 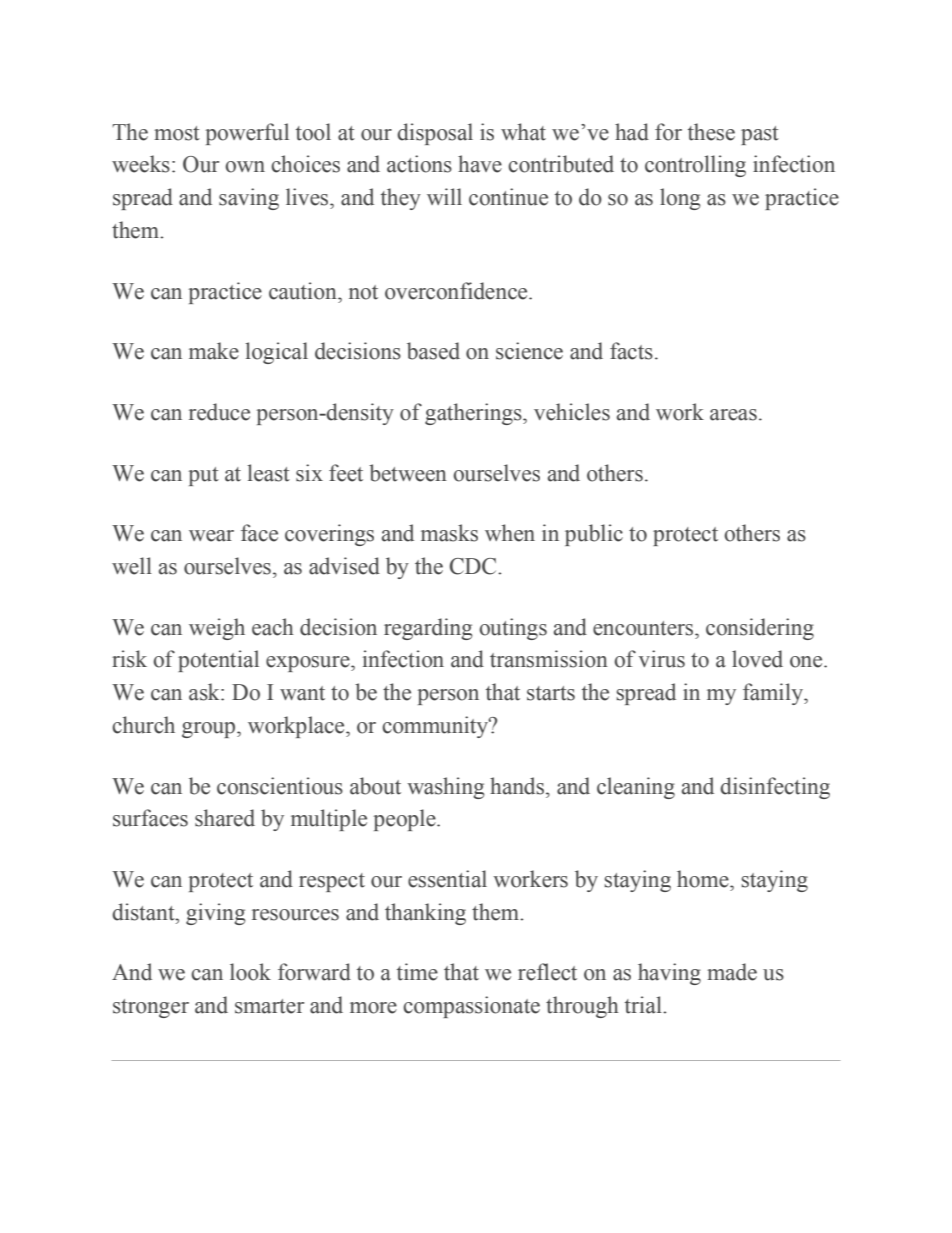 What do you see at coordinates (211, 536) in the screenshot?
I see `wear` at bounding box center [211, 536].
